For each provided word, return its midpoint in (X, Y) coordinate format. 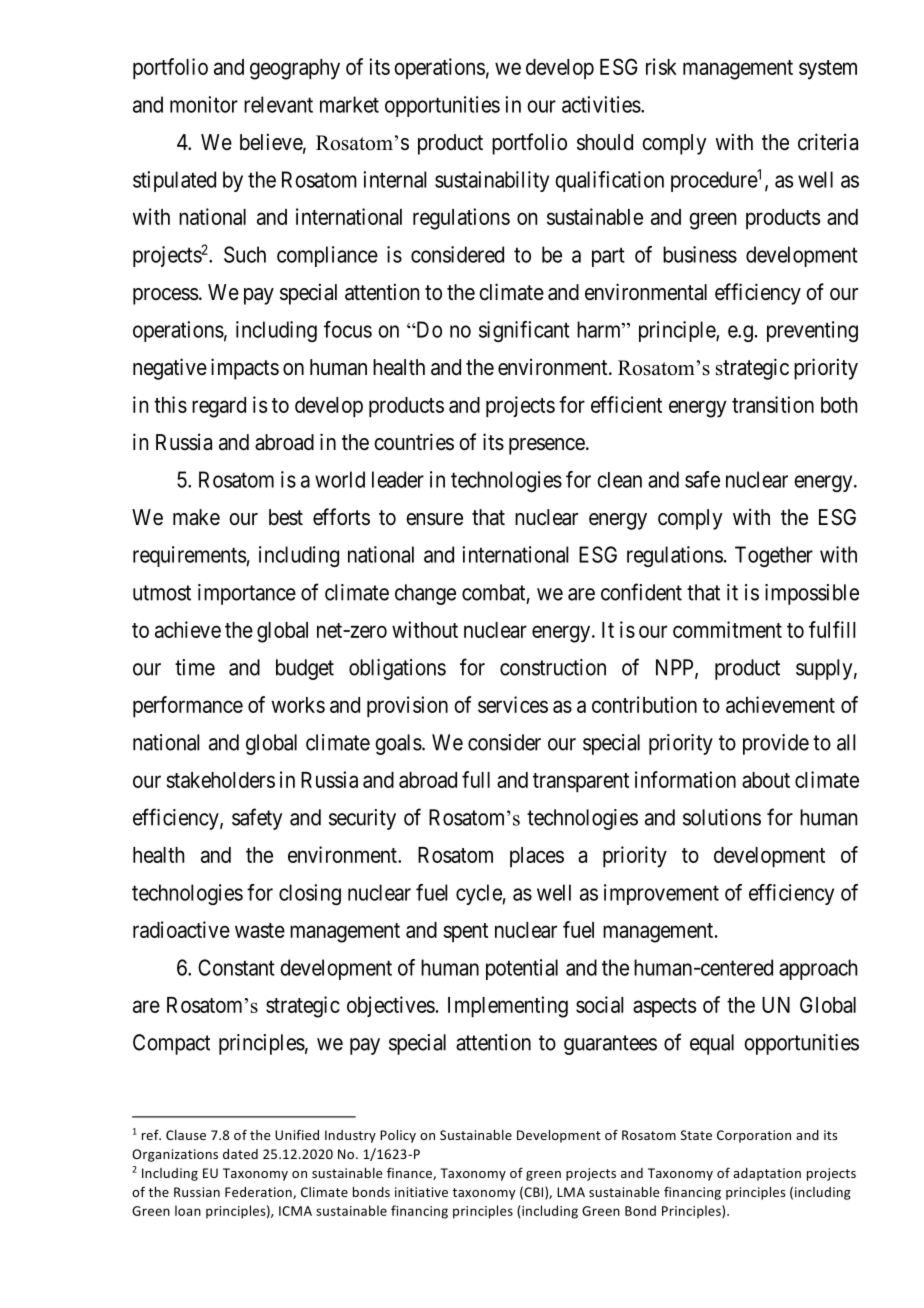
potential (522, 969)
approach (818, 969)
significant (524, 331)
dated (240, 1154)
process (166, 296)
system (828, 70)
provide (776, 744)
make (196, 517)
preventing (812, 331)
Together (774, 556)
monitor (204, 104)
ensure (434, 519)
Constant (236, 967)
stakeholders (220, 780)
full (476, 779)
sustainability (492, 181)
